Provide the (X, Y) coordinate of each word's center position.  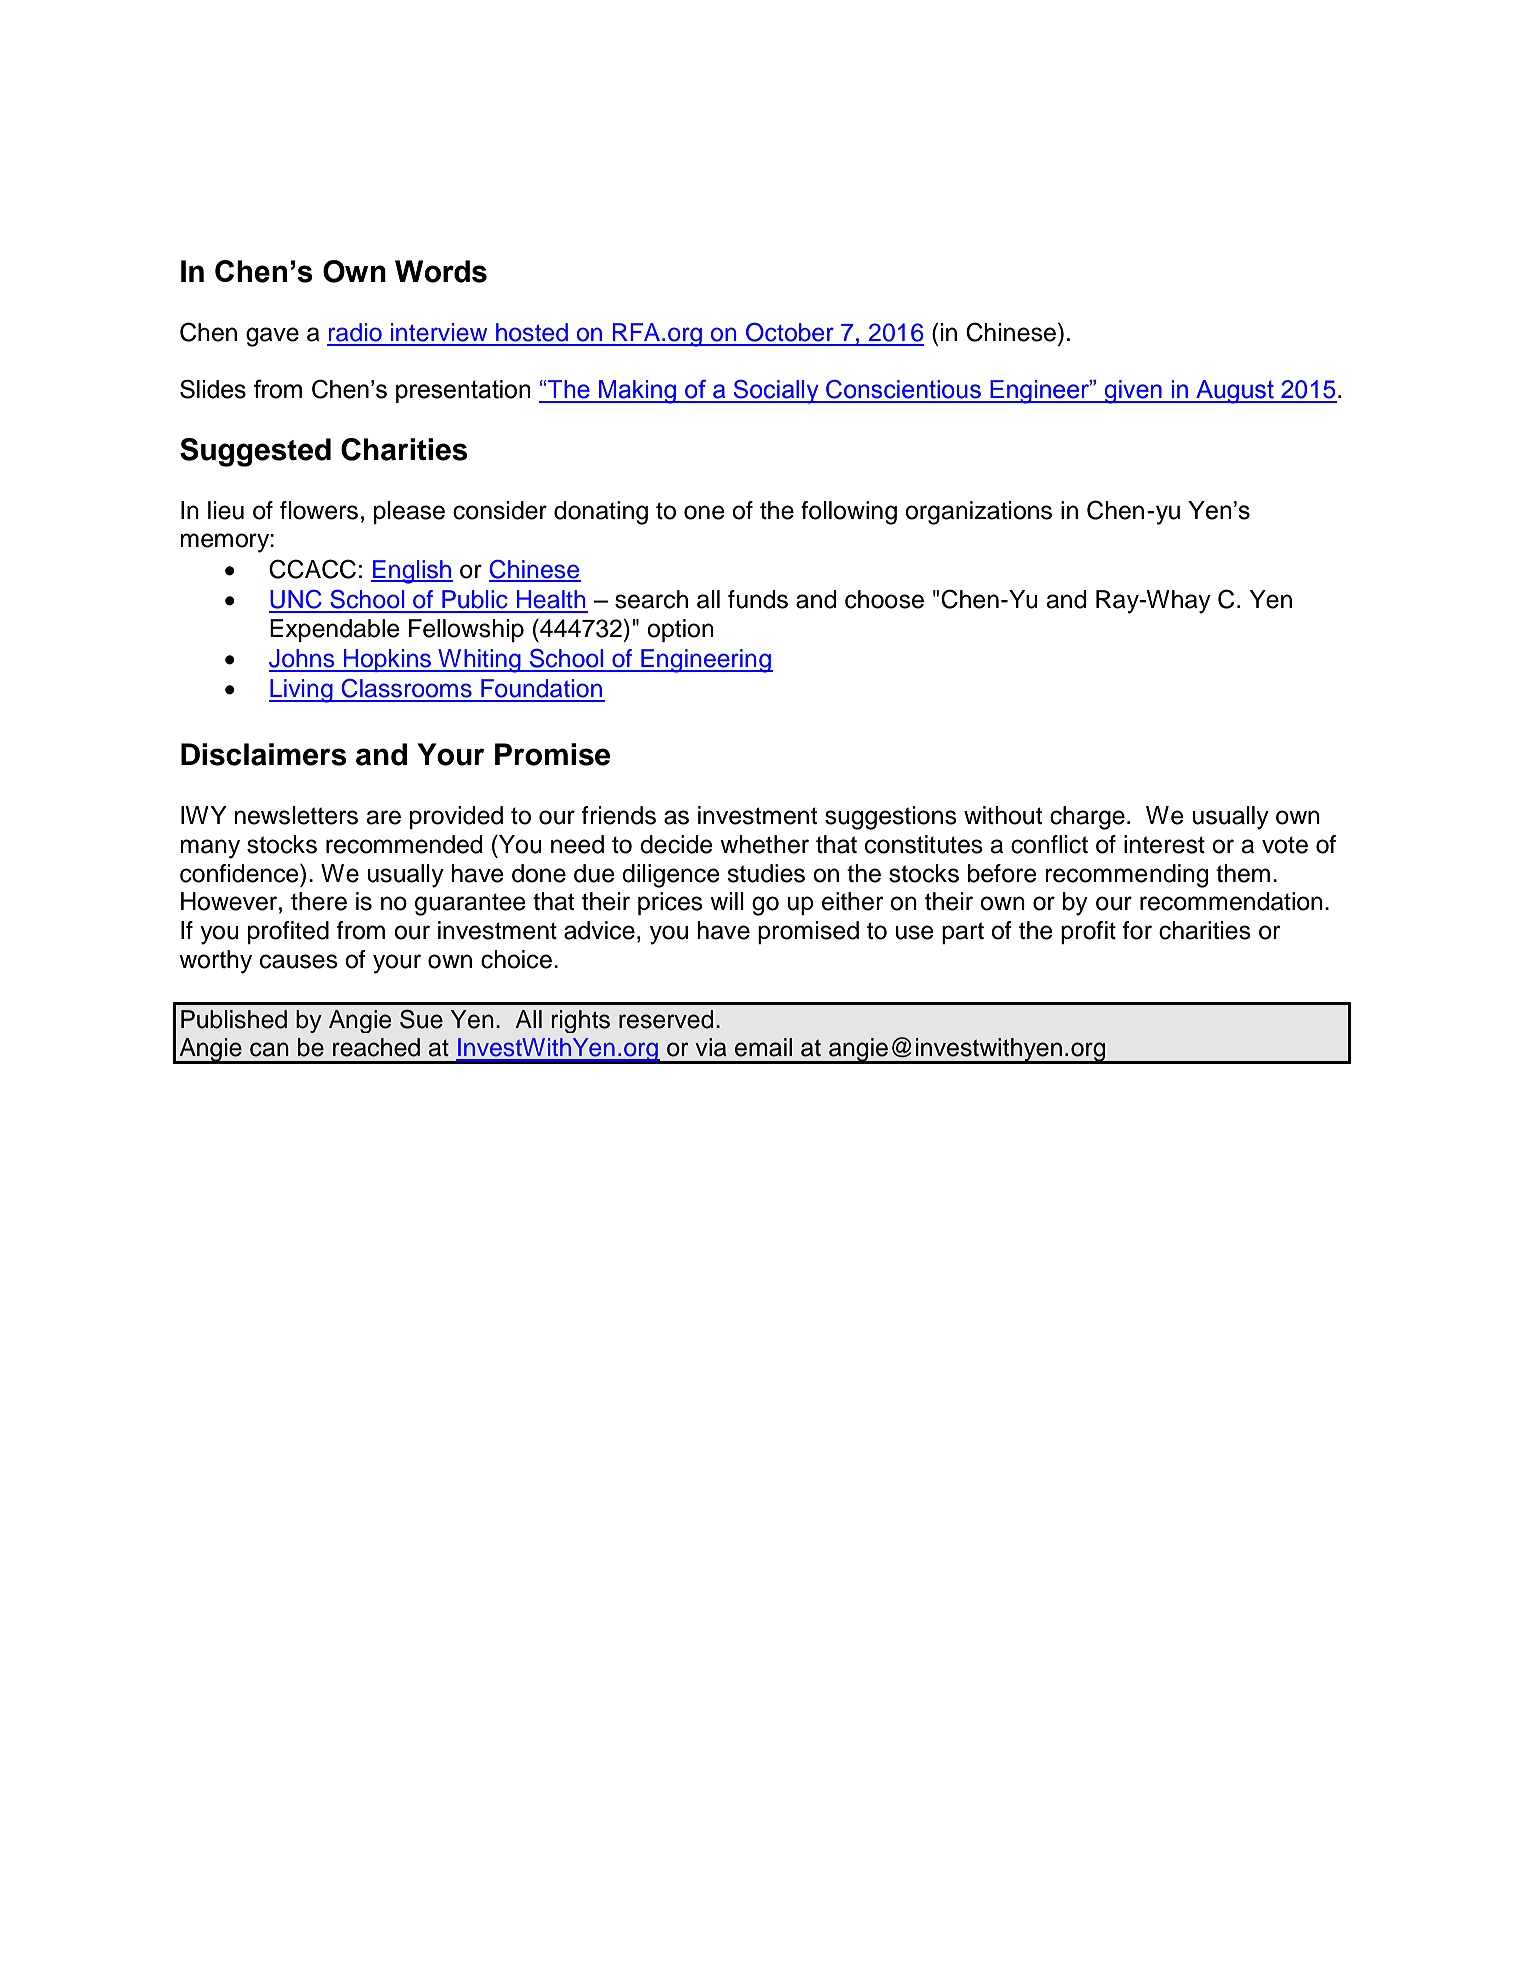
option (680, 630)
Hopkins (388, 660)
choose (884, 599)
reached (376, 1047)
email (763, 1047)
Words (441, 271)
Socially (776, 392)
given (1133, 392)
